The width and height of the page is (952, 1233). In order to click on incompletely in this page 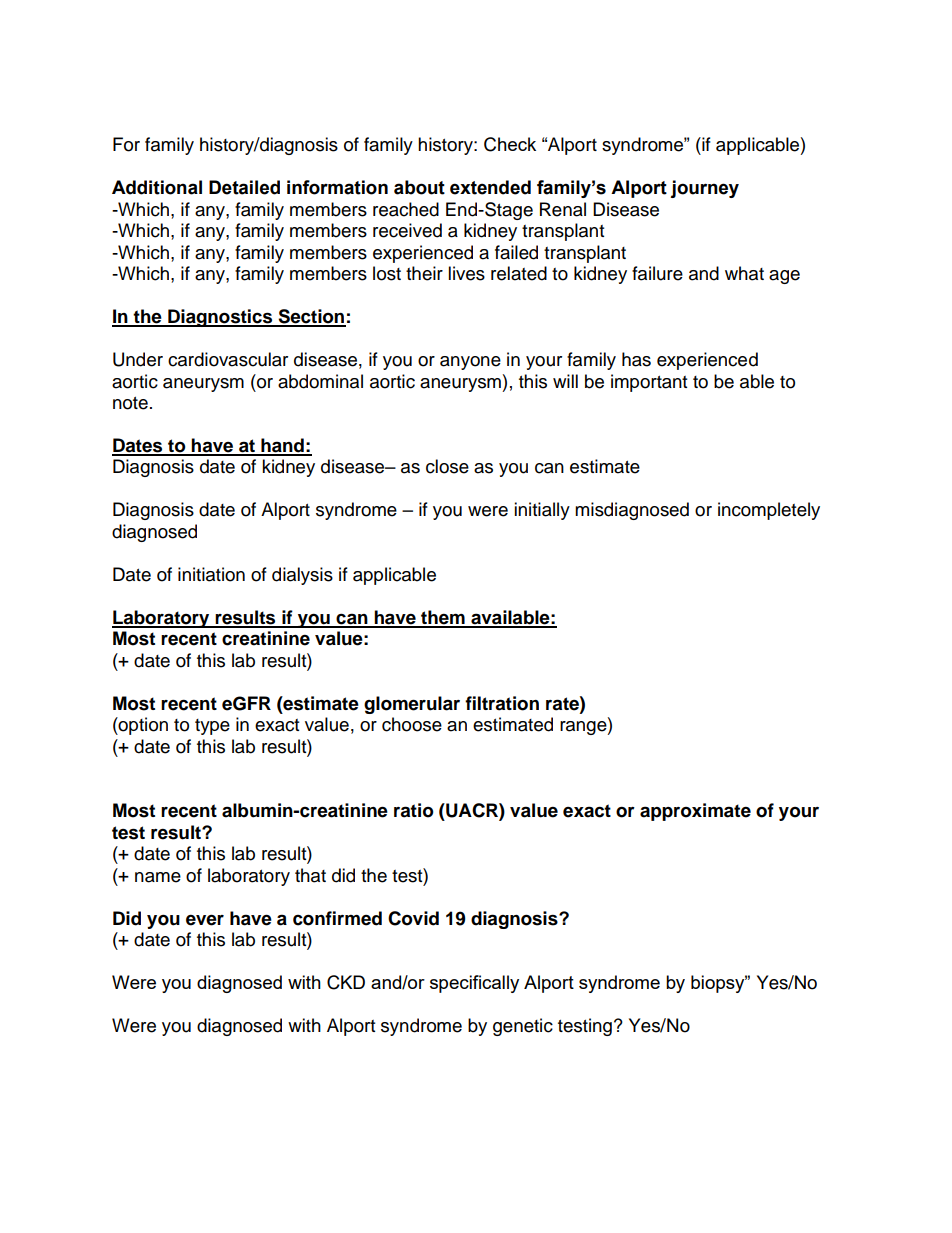, I will do `click(769, 511)`.
